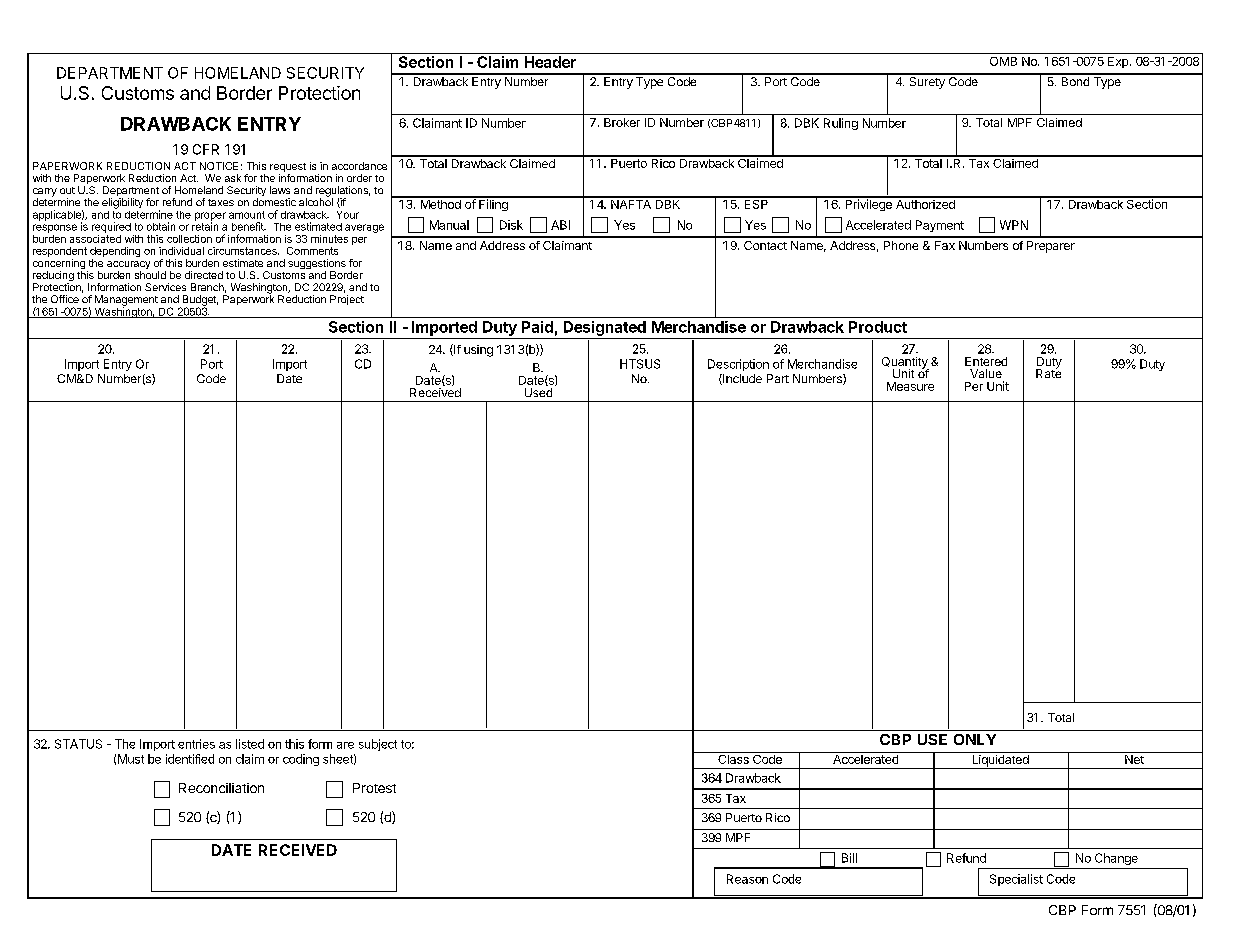 This image has height=952, width=1233. Describe the element at coordinates (910, 386) in the image. I see `Measure` at that location.
